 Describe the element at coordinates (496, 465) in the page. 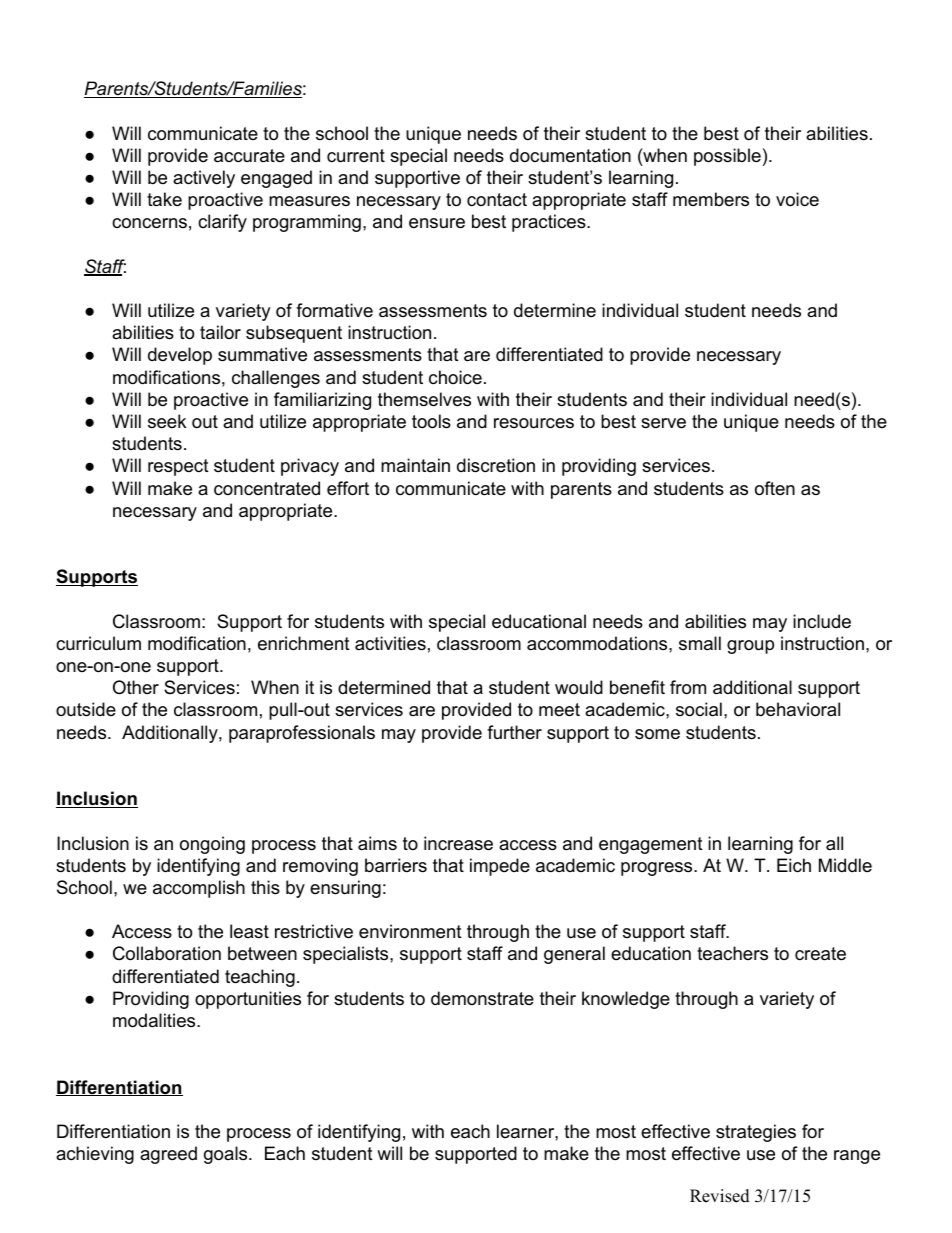

I see `discretion` at that location.
